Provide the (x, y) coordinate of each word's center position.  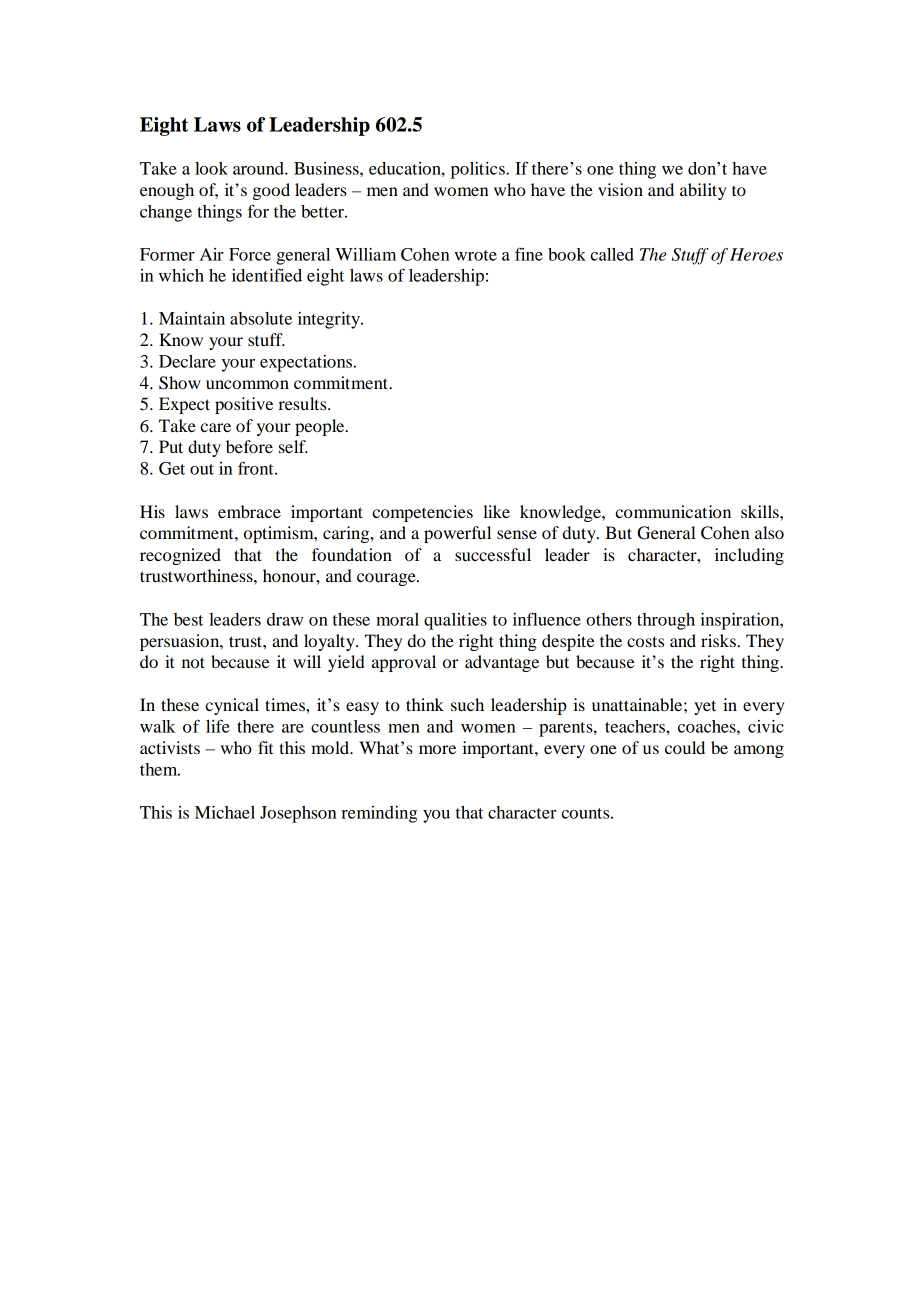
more (437, 749)
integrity (330, 320)
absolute (261, 318)
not (193, 662)
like (496, 511)
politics (479, 170)
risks (719, 640)
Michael (225, 812)
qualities (455, 621)
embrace (249, 511)
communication (673, 511)
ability (703, 191)
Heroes (756, 254)
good (271, 191)
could (685, 747)
